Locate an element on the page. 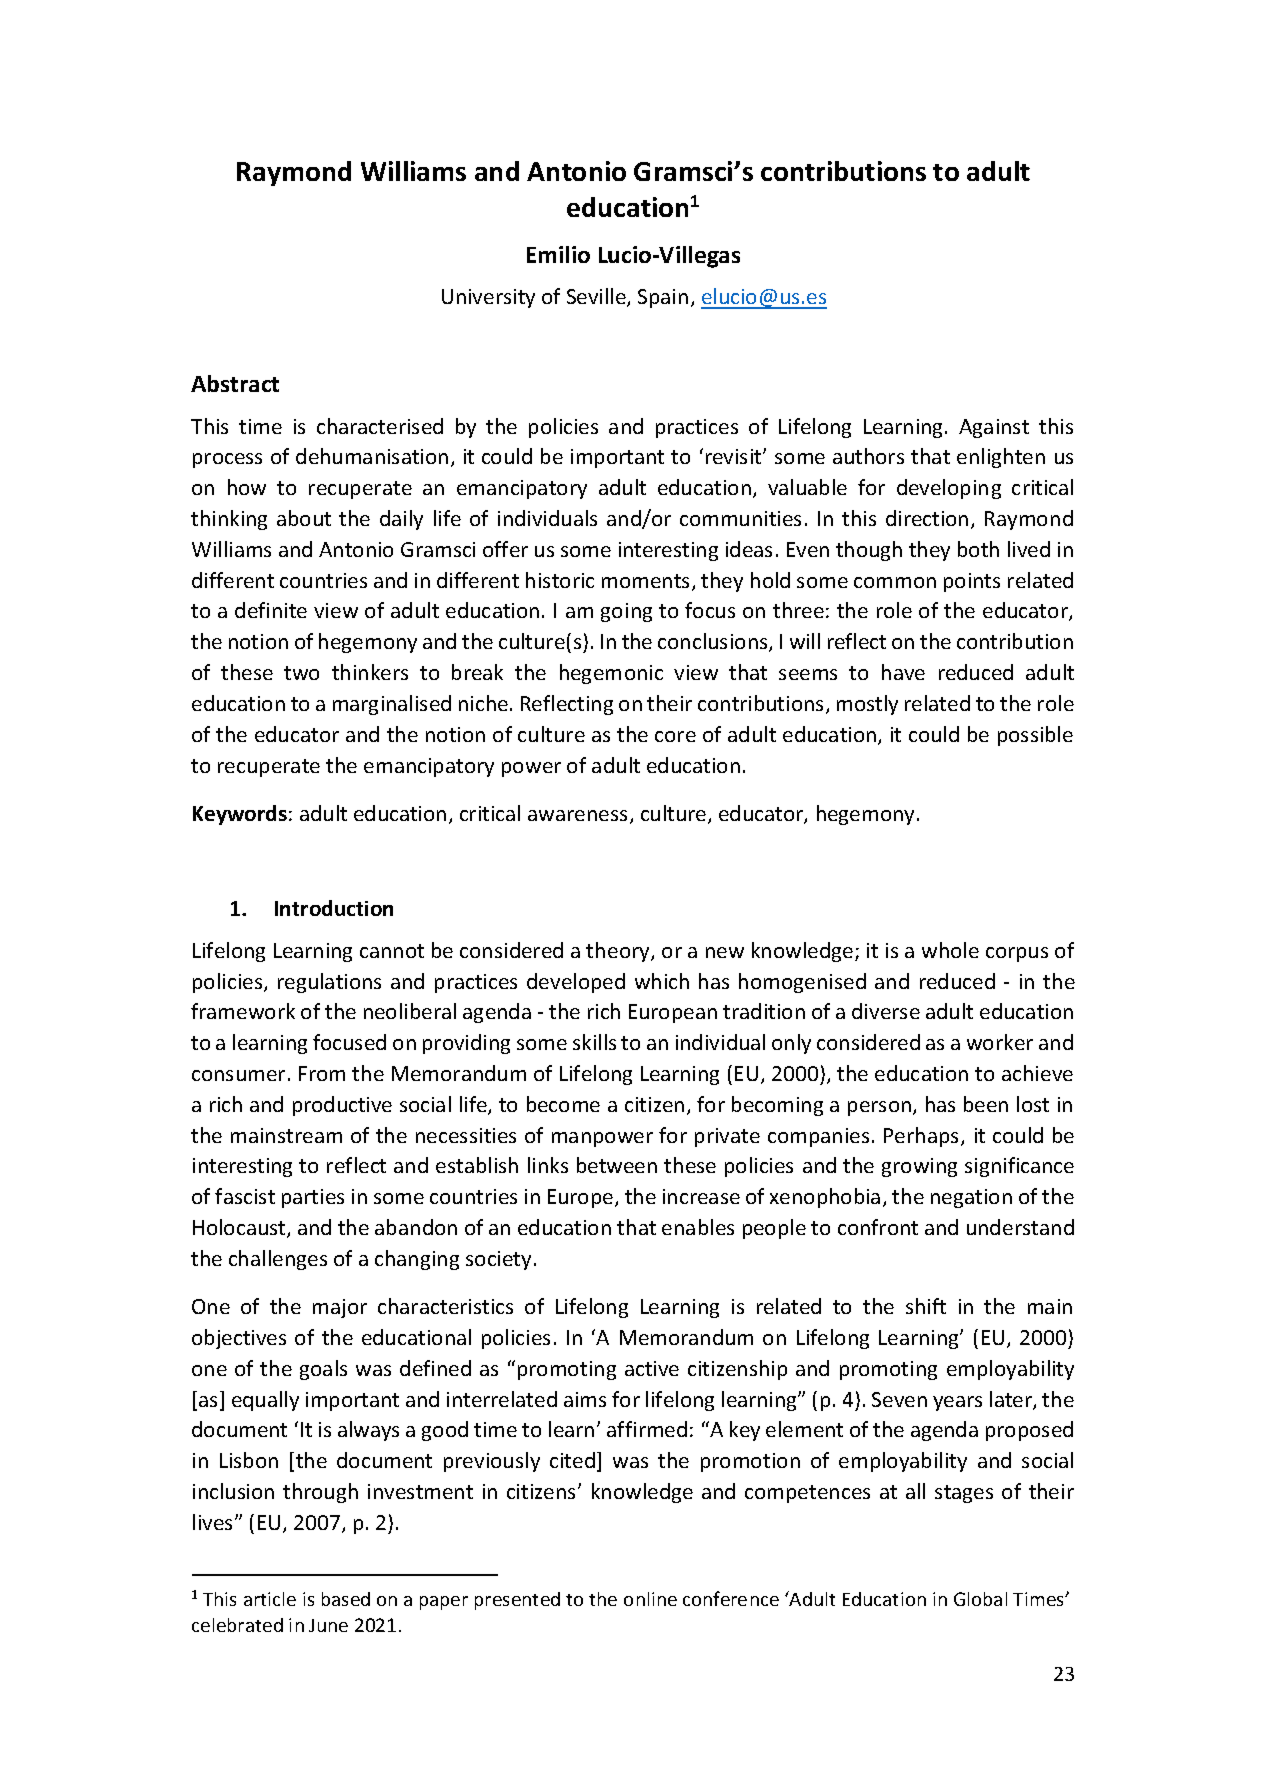 This page has width=1267, height=1791. Seville is located at coordinates (597, 297).
